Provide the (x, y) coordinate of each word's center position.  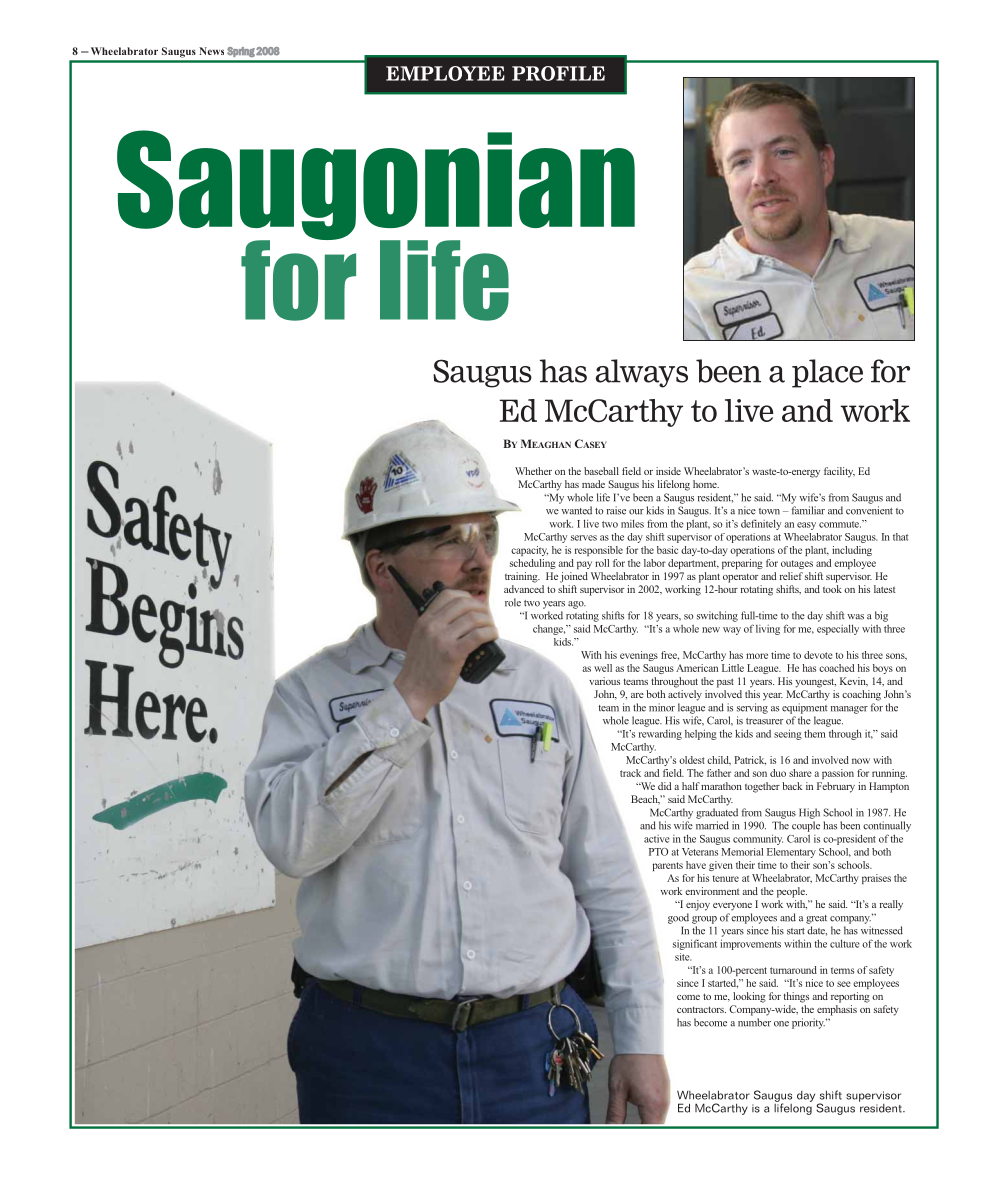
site (683, 957)
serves (584, 538)
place (827, 373)
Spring (241, 52)
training (522, 577)
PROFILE (558, 73)
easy (806, 526)
